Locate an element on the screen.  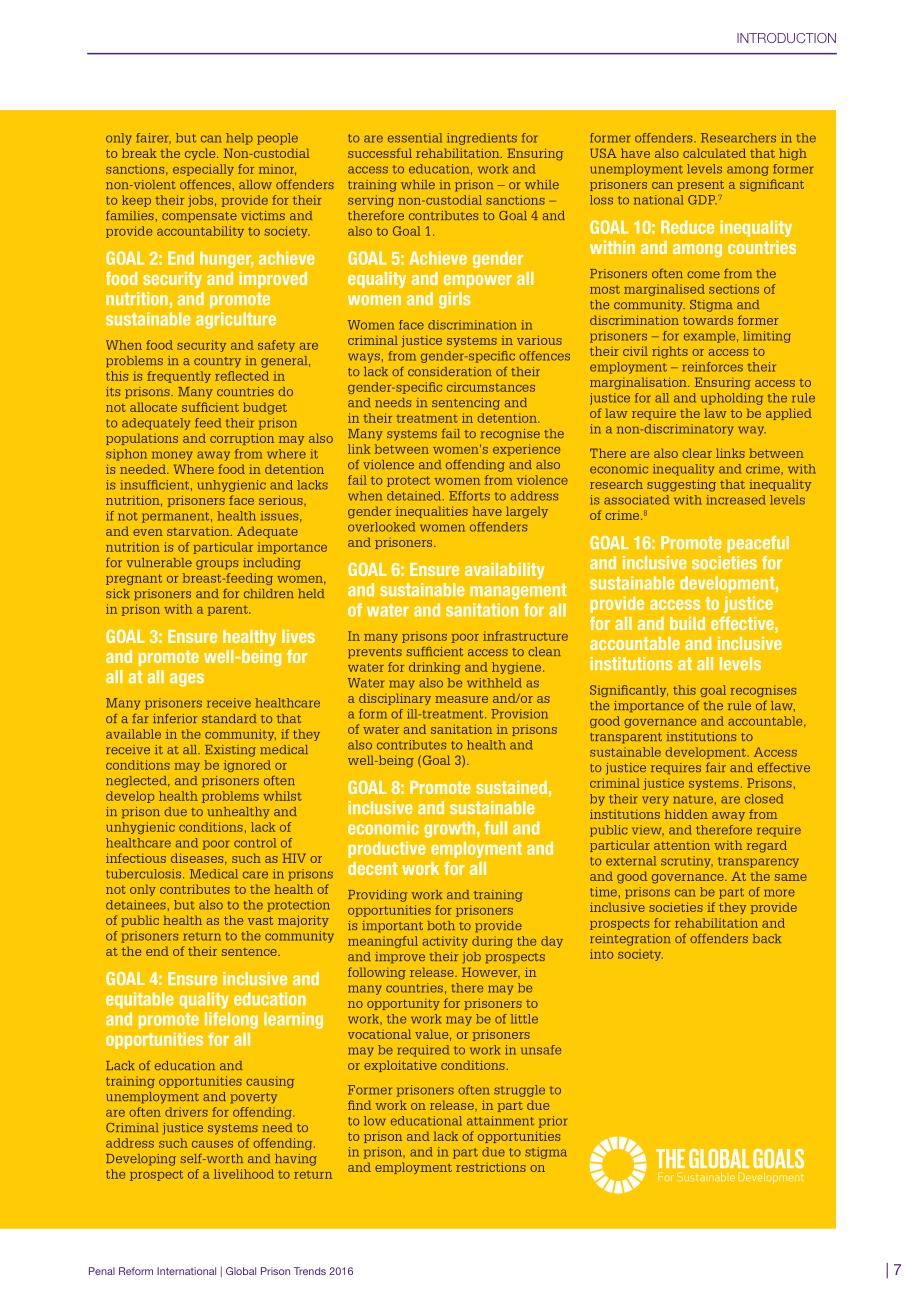
cycle is located at coordinates (201, 154).
